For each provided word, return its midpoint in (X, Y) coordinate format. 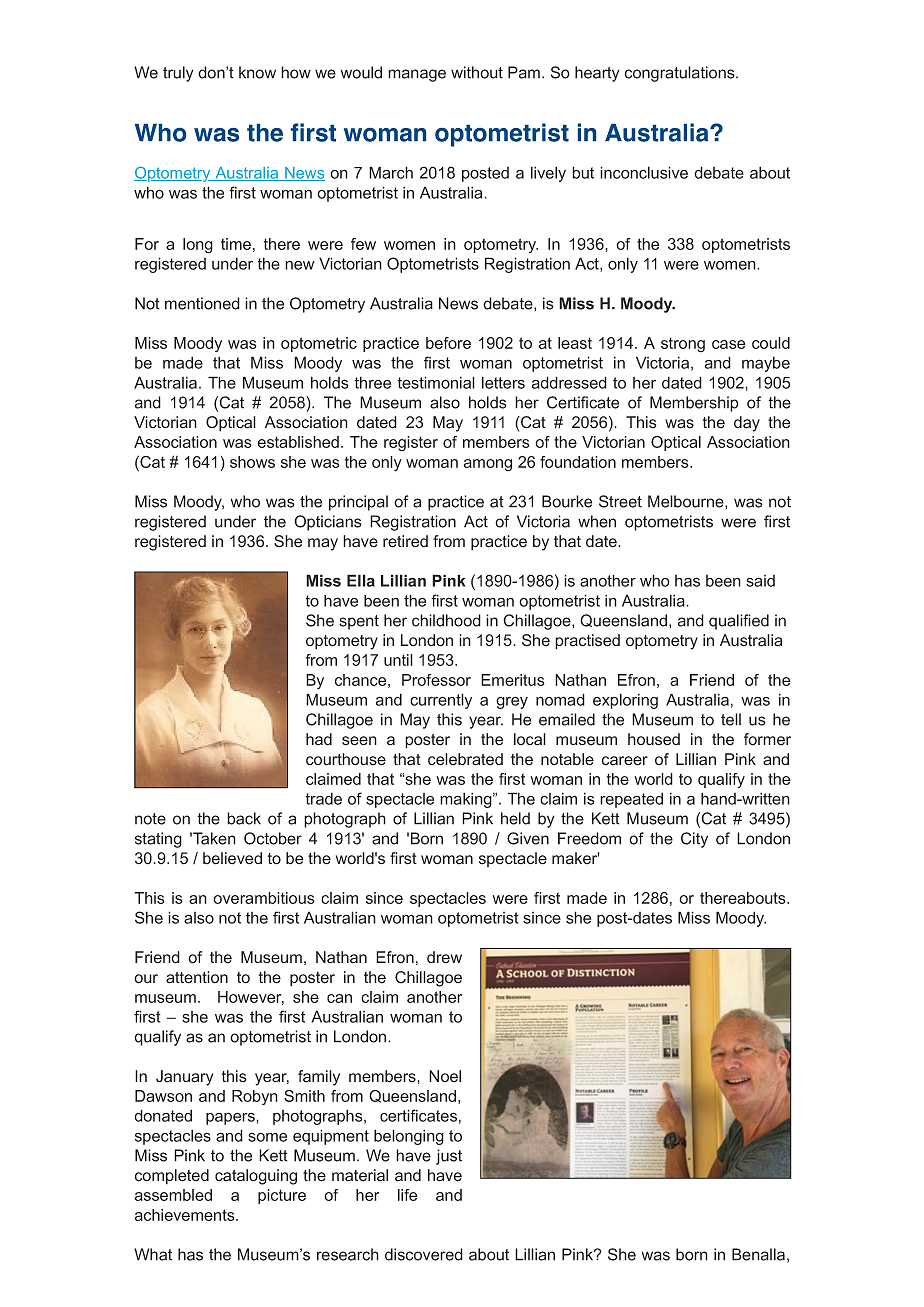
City (694, 840)
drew (444, 957)
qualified (739, 622)
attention (197, 977)
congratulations (680, 74)
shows (252, 462)
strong (683, 345)
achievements (185, 1215)
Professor (436, 680)
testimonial (436, 382)
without (477, 72)
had (319, 739)
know (257, 72)
